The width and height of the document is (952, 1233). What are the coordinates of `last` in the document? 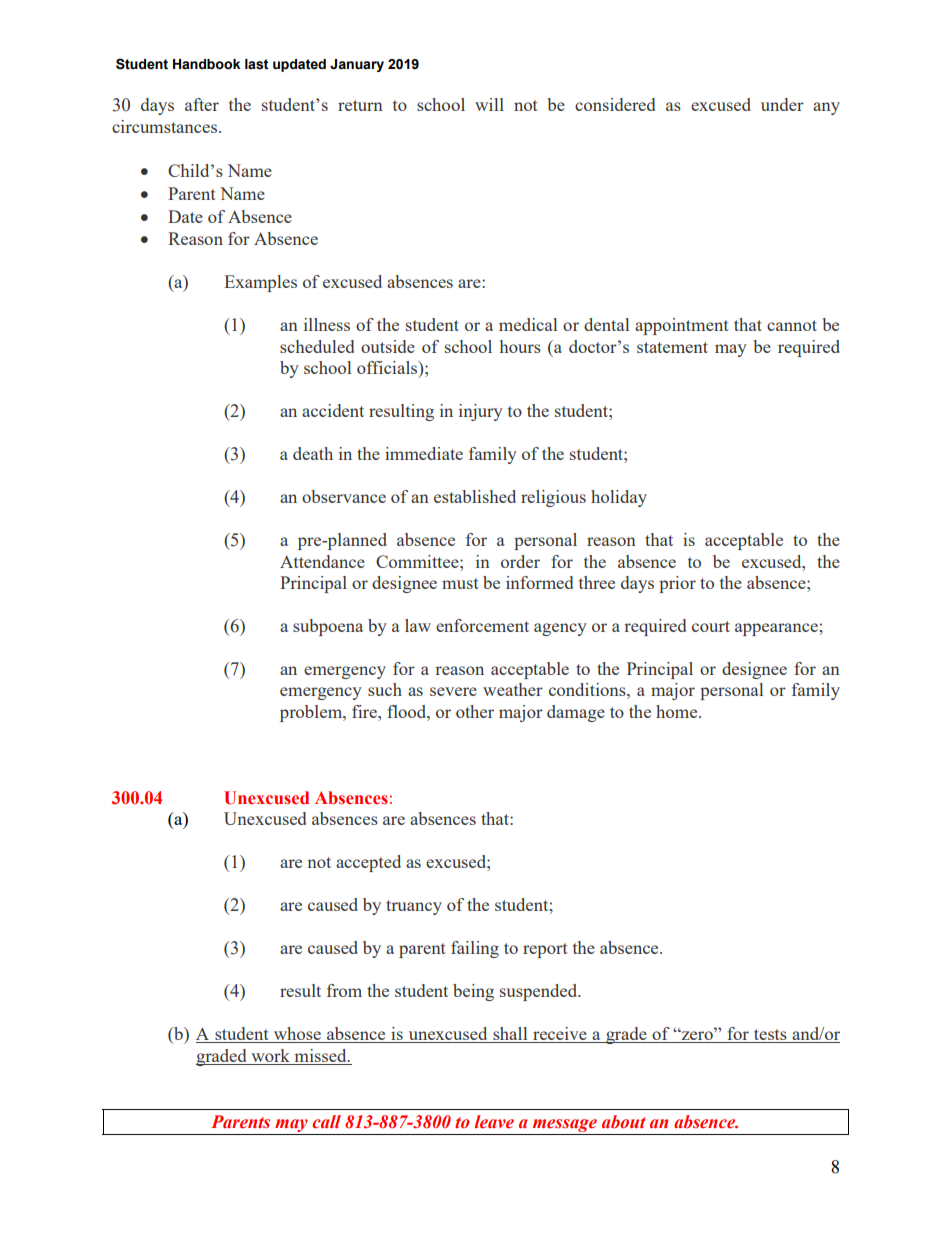 It's located at (257, 64).
